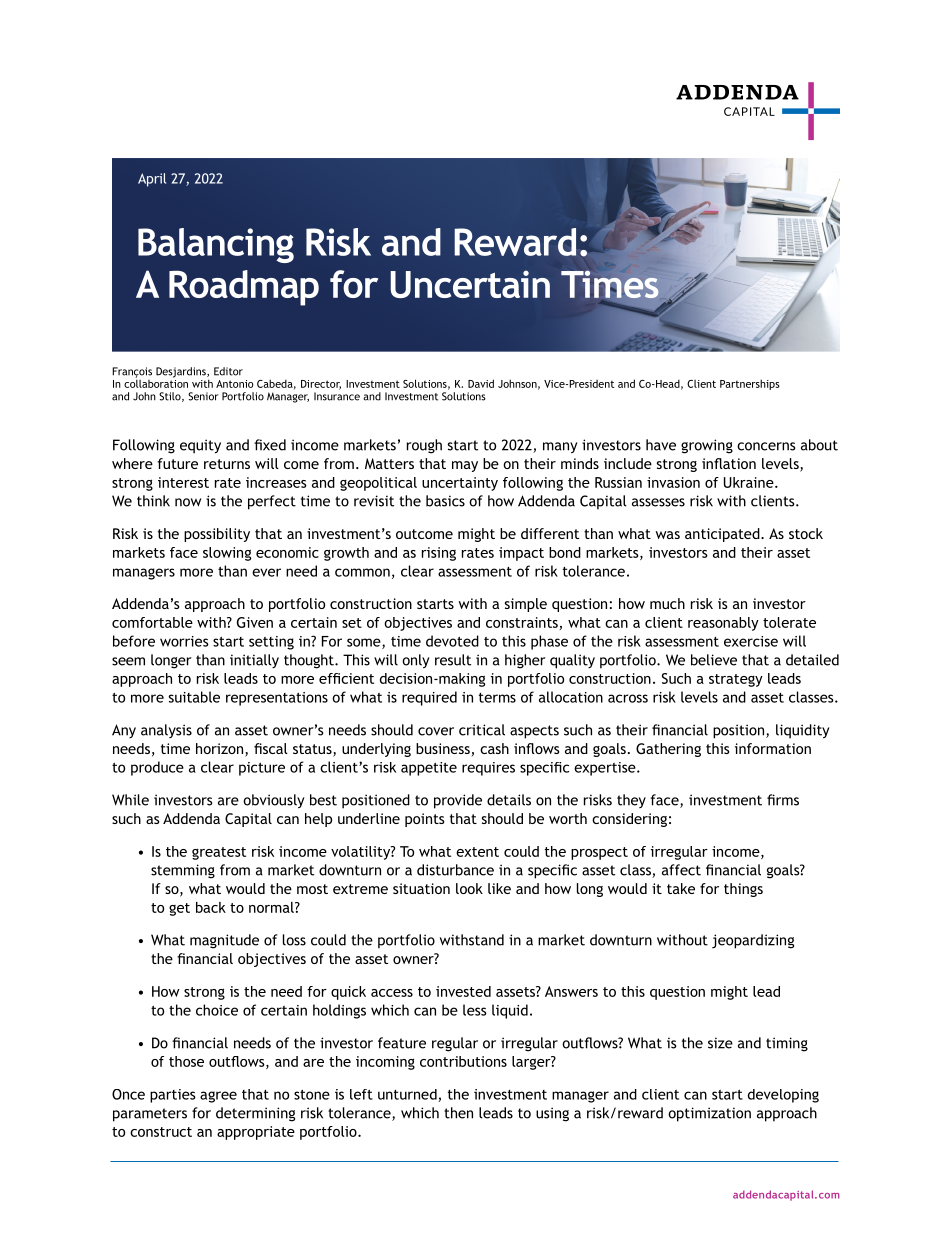  I want to click on agree, so click(218, 1097).
